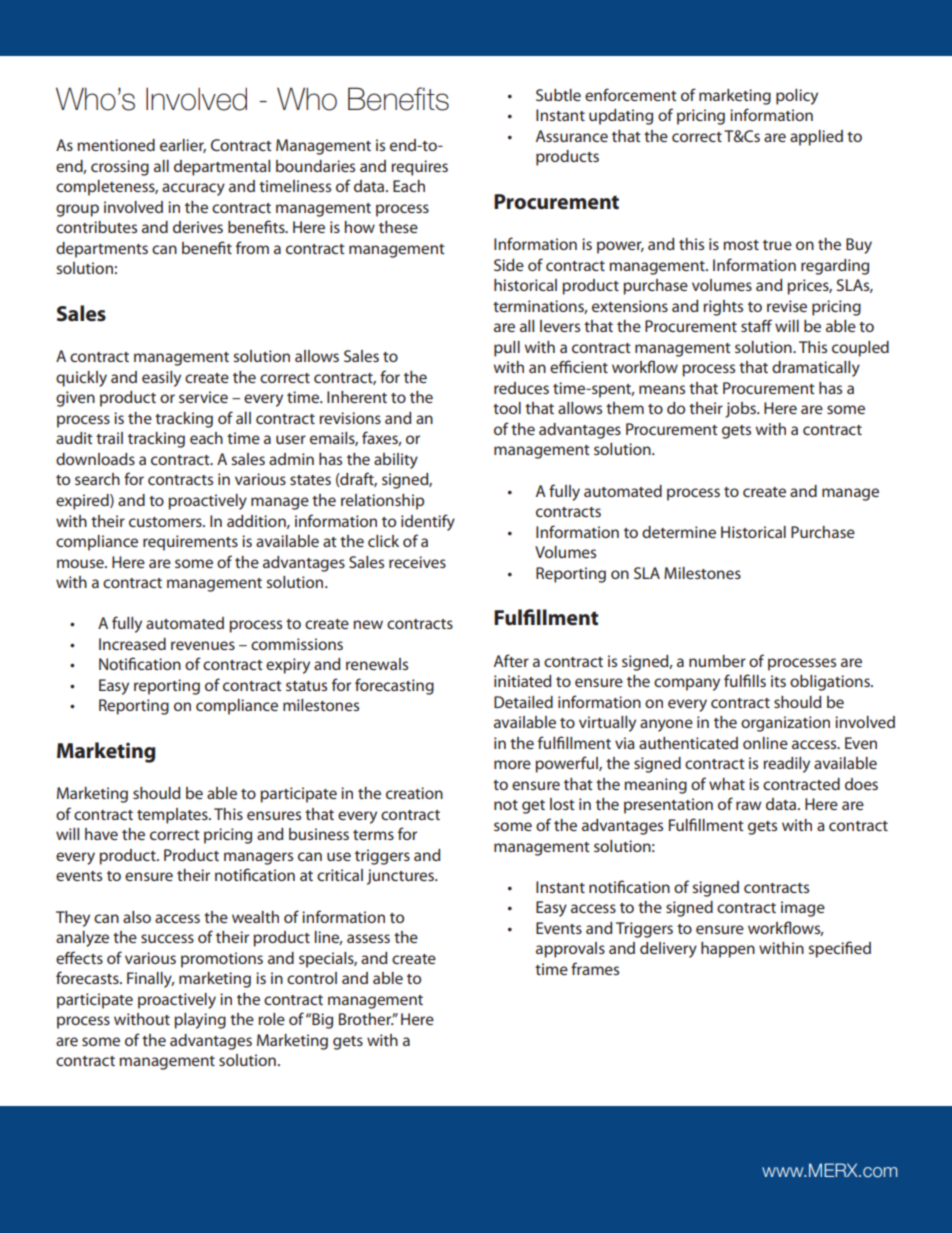  What do you see at coordinates (183, 146) in the image?
I see `earlier` at bounding box center [183, 146].
